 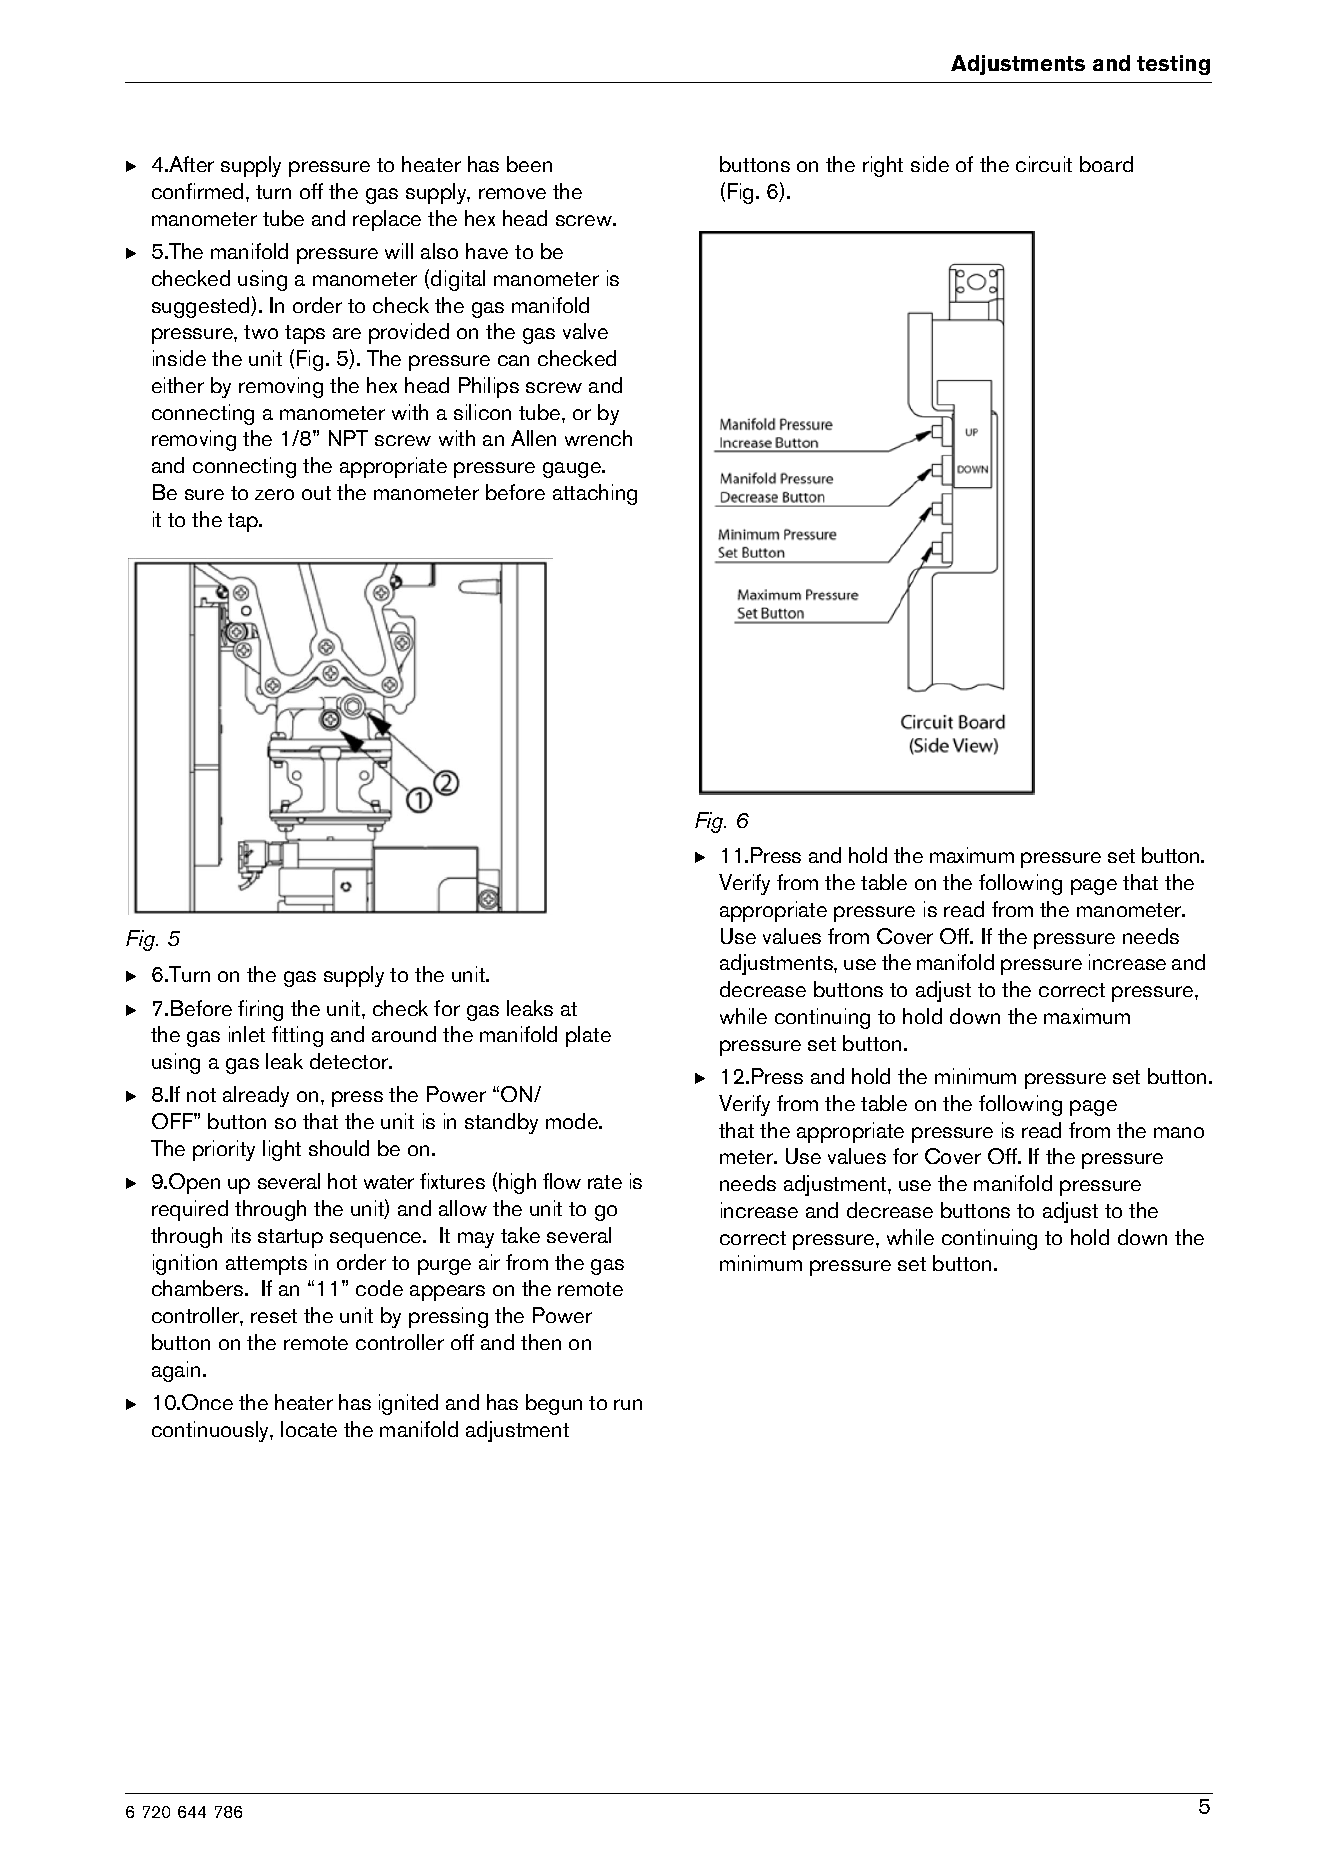 What do you see at coordinates (529, 164) in the page?
I see `been` at bounding box center [529, 164].
